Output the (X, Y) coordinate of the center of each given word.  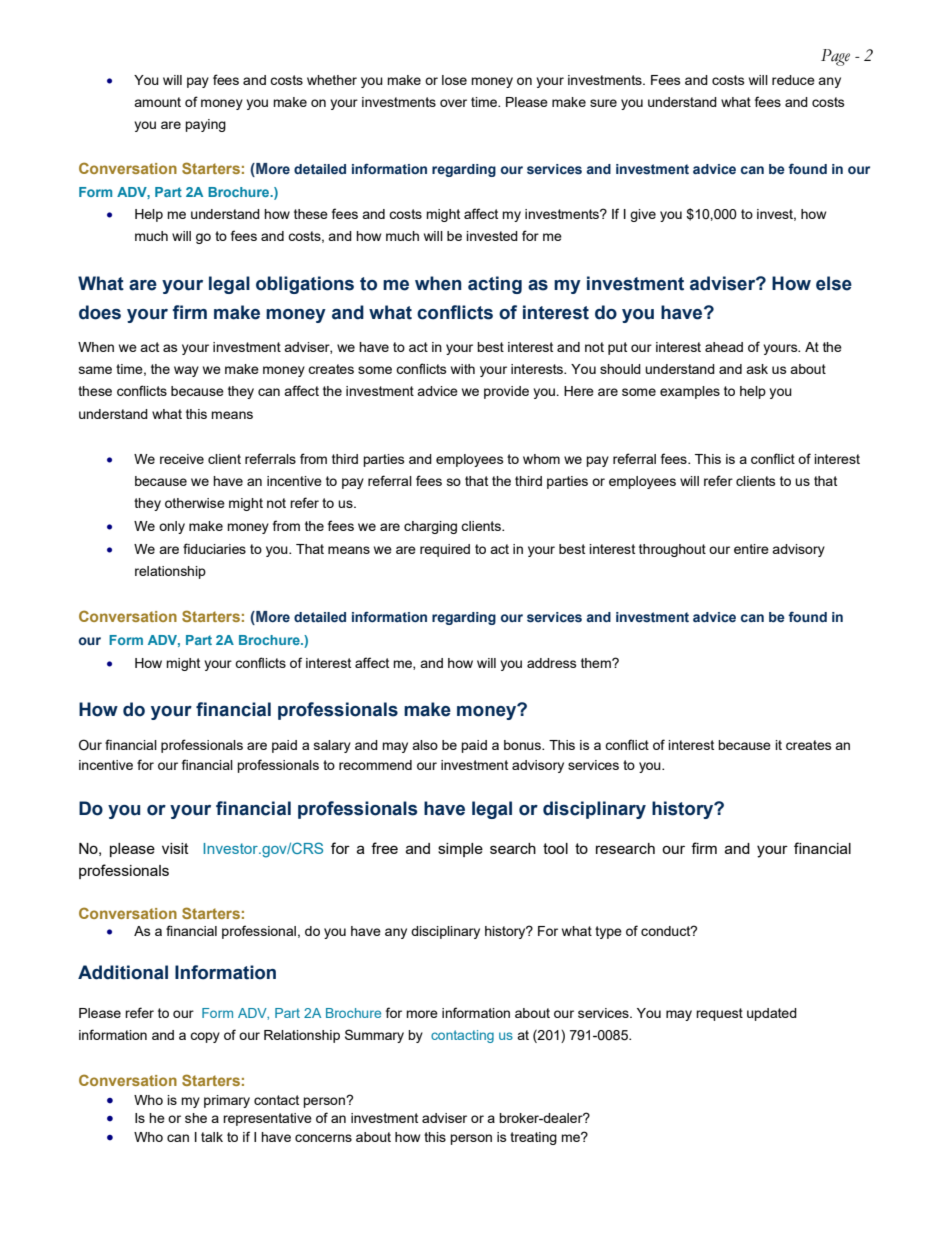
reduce (793, 80)
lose (454, 80)
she (196, 1118)
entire (751, 549)
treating (533, 1138)
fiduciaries (214, 548)
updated (772, 1014)
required (445, 550)
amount (157, 102)
